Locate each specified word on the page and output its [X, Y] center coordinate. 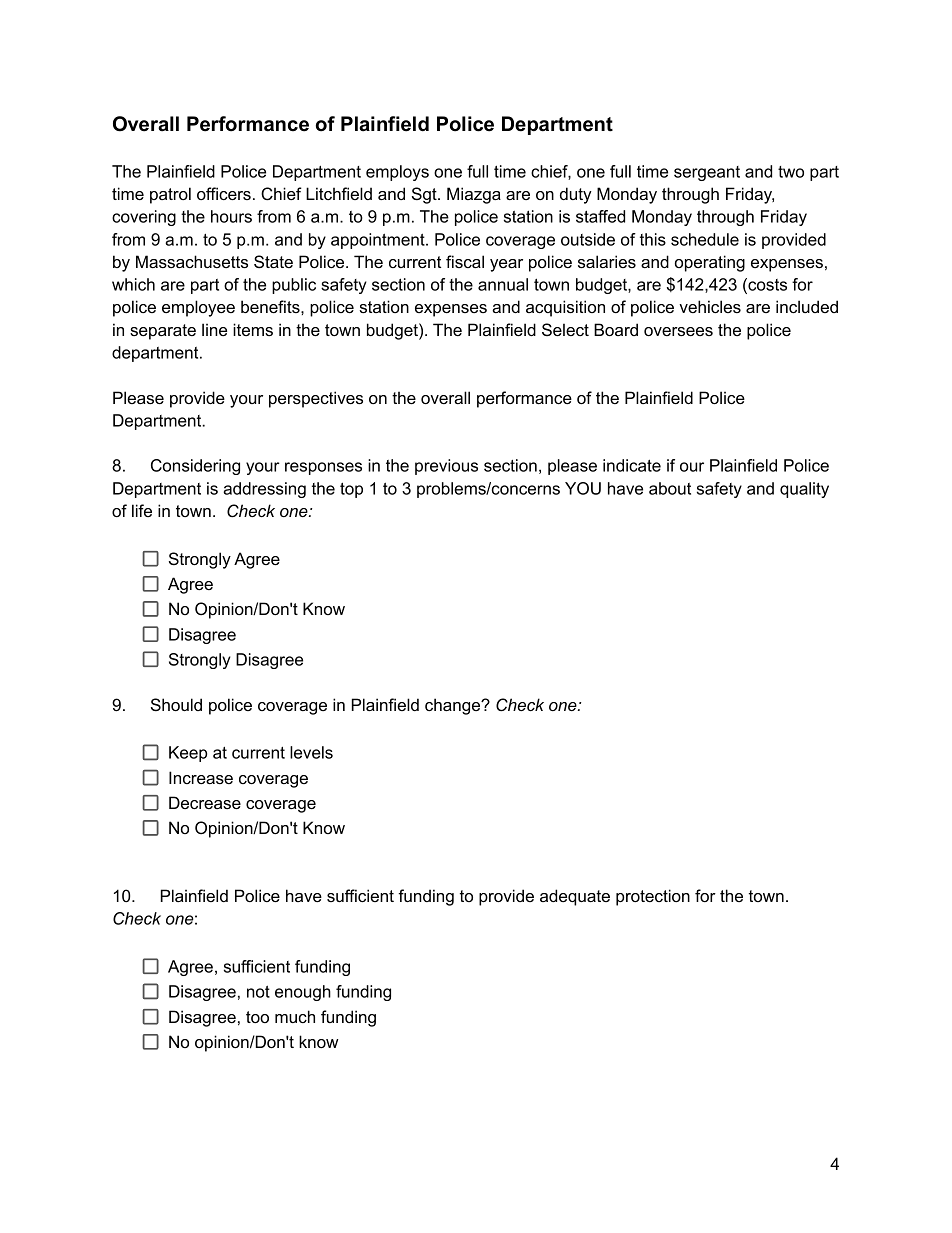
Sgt [425, 195]
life [142, 510]
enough [303, 993]
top [351, 490]
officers [224, 193]
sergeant [707, 173]
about [670, 488]
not [258, 991]
